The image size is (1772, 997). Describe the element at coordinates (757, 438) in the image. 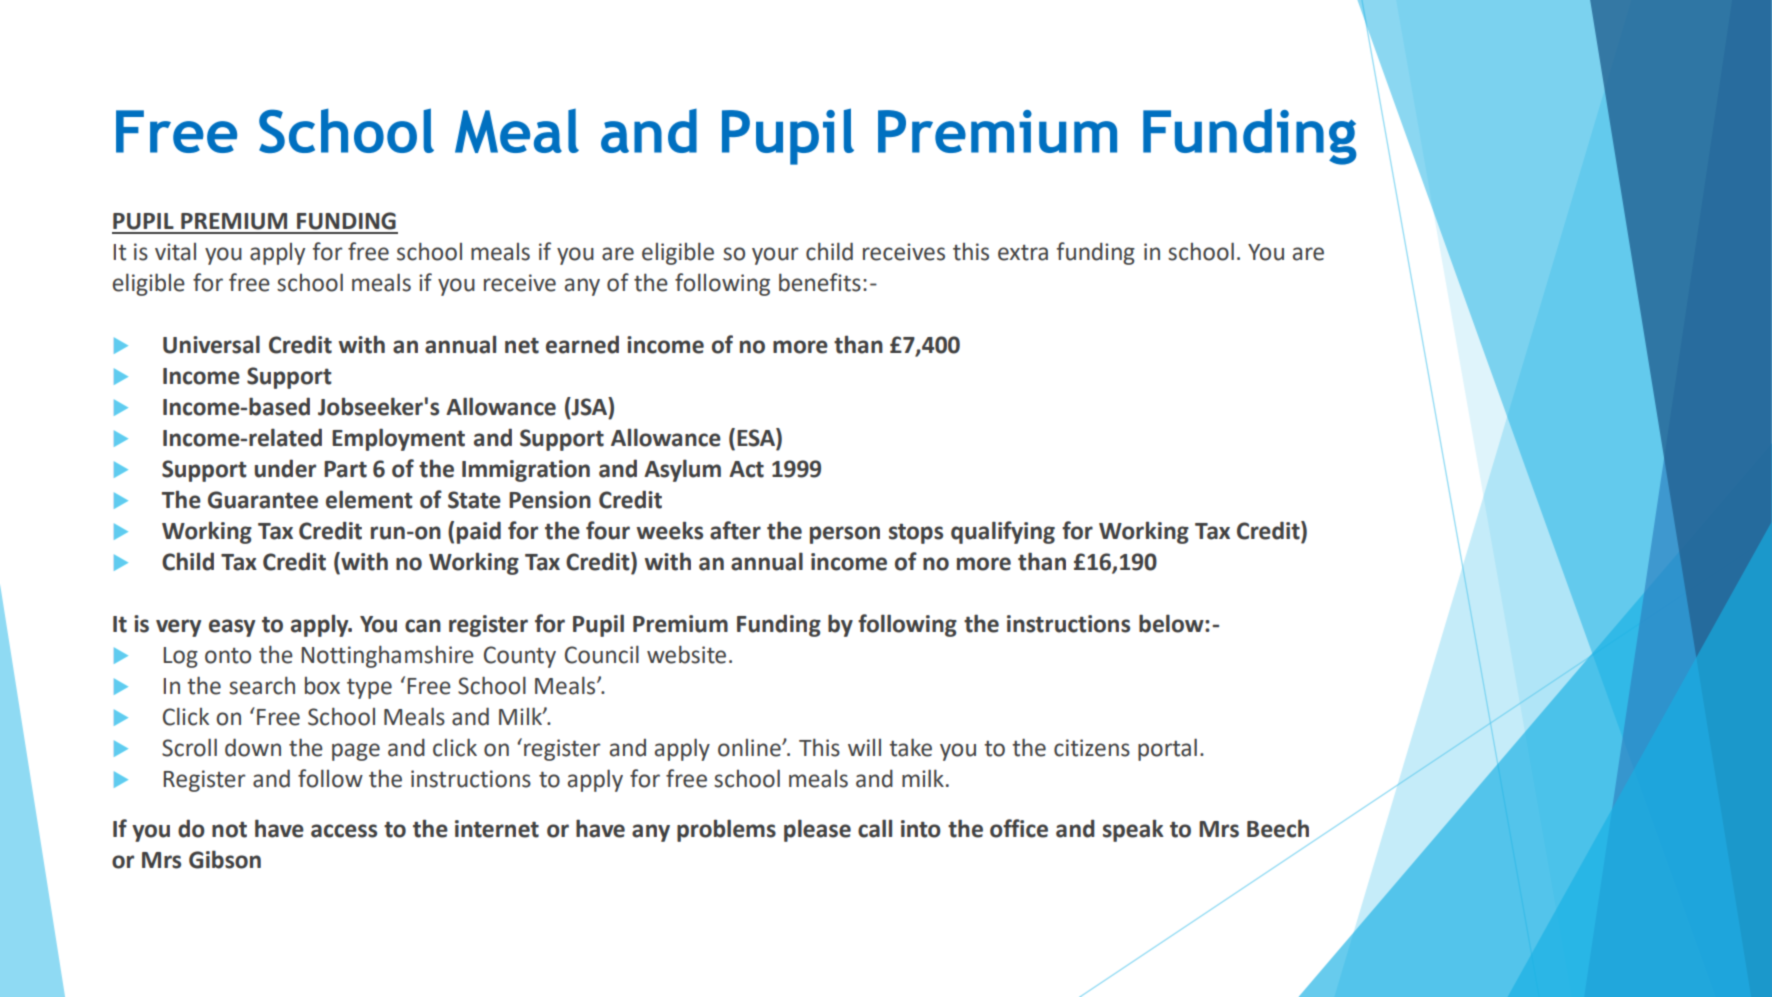

I see `ESA` at that location.
